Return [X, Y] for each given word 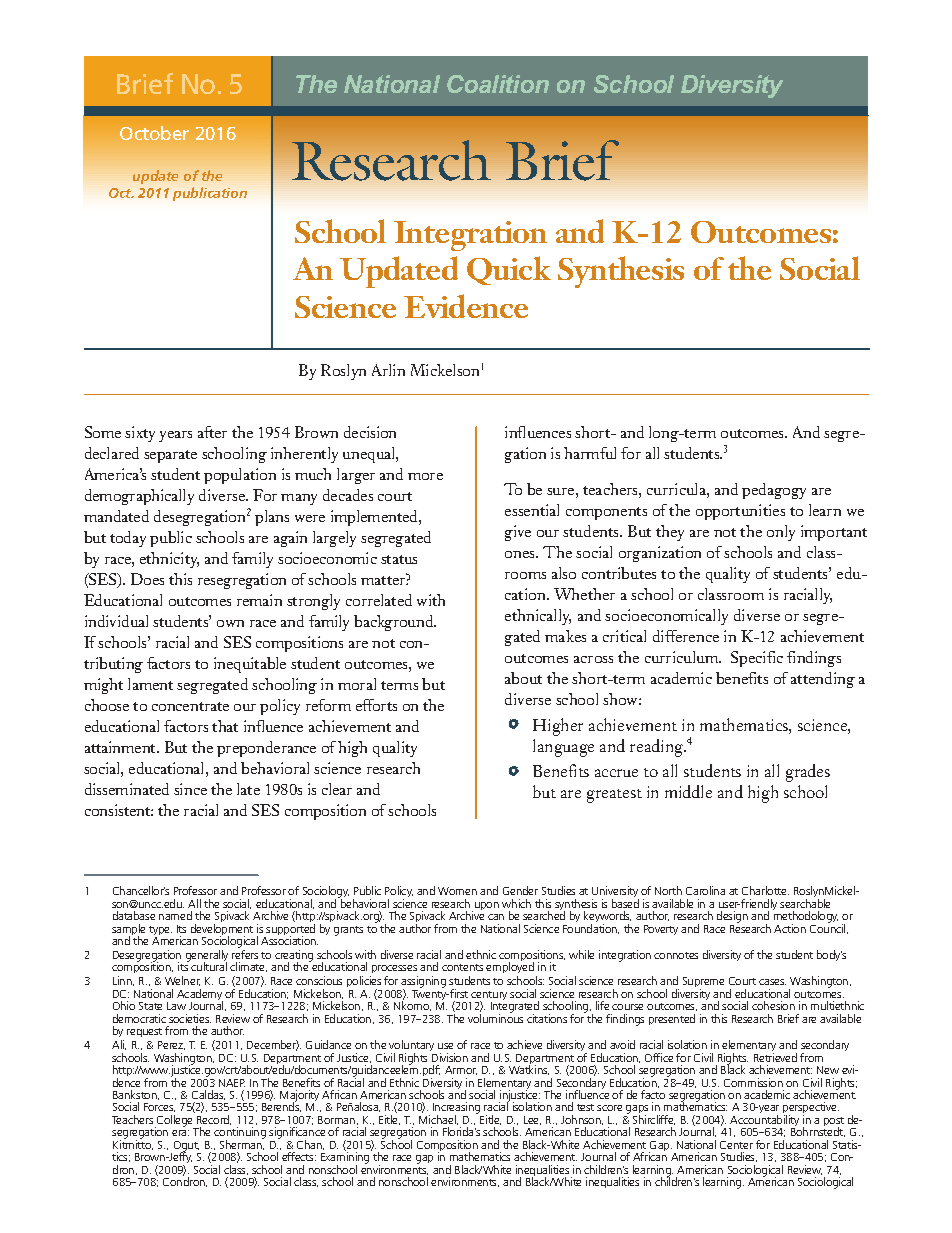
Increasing [457, 1109]
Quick [509, 270]
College [175, 1122]
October [154, 133]
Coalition [498, 84]
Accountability [764, 1122]
